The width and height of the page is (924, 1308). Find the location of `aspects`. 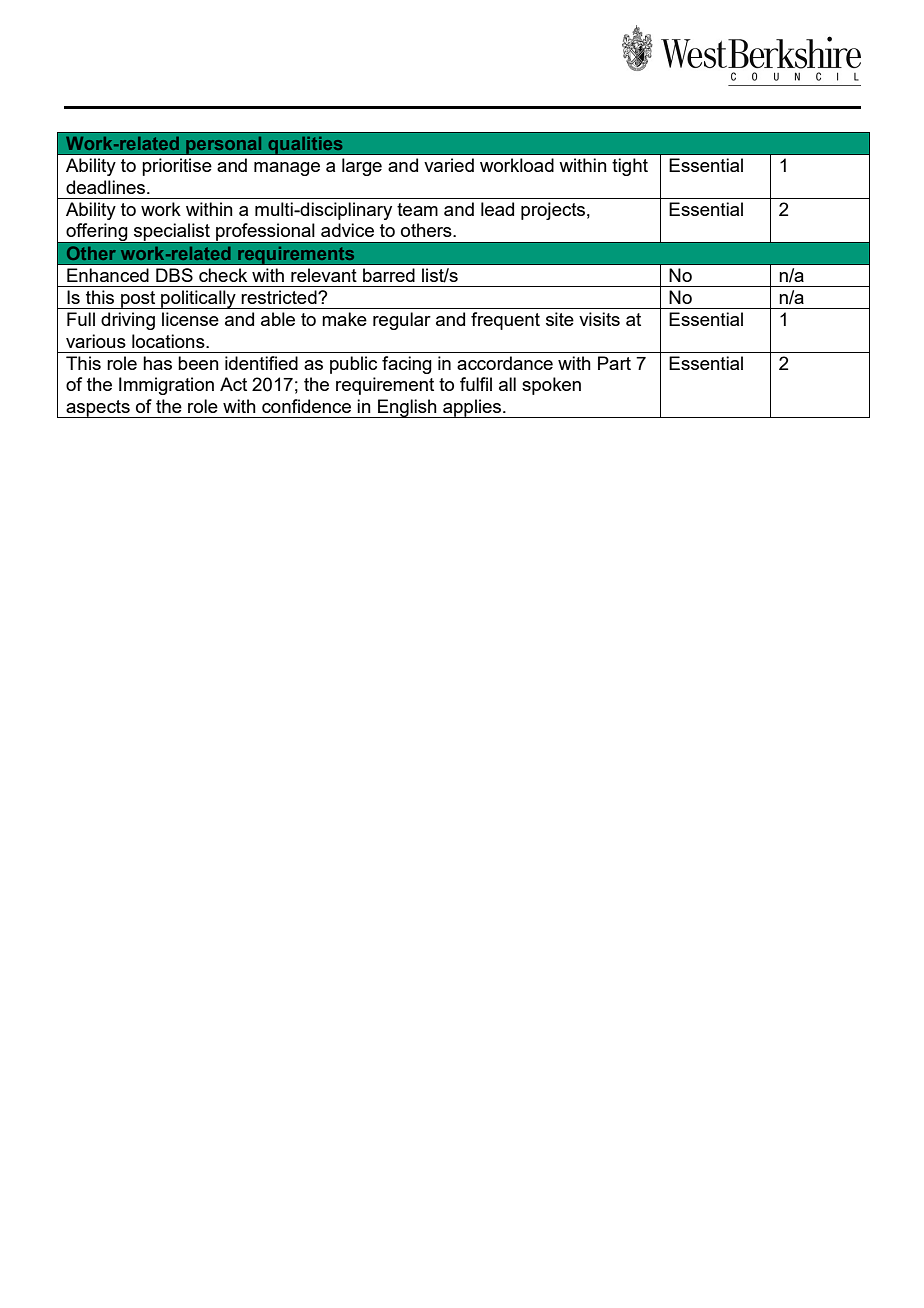

aspects is located at coordinates (98, 409).
